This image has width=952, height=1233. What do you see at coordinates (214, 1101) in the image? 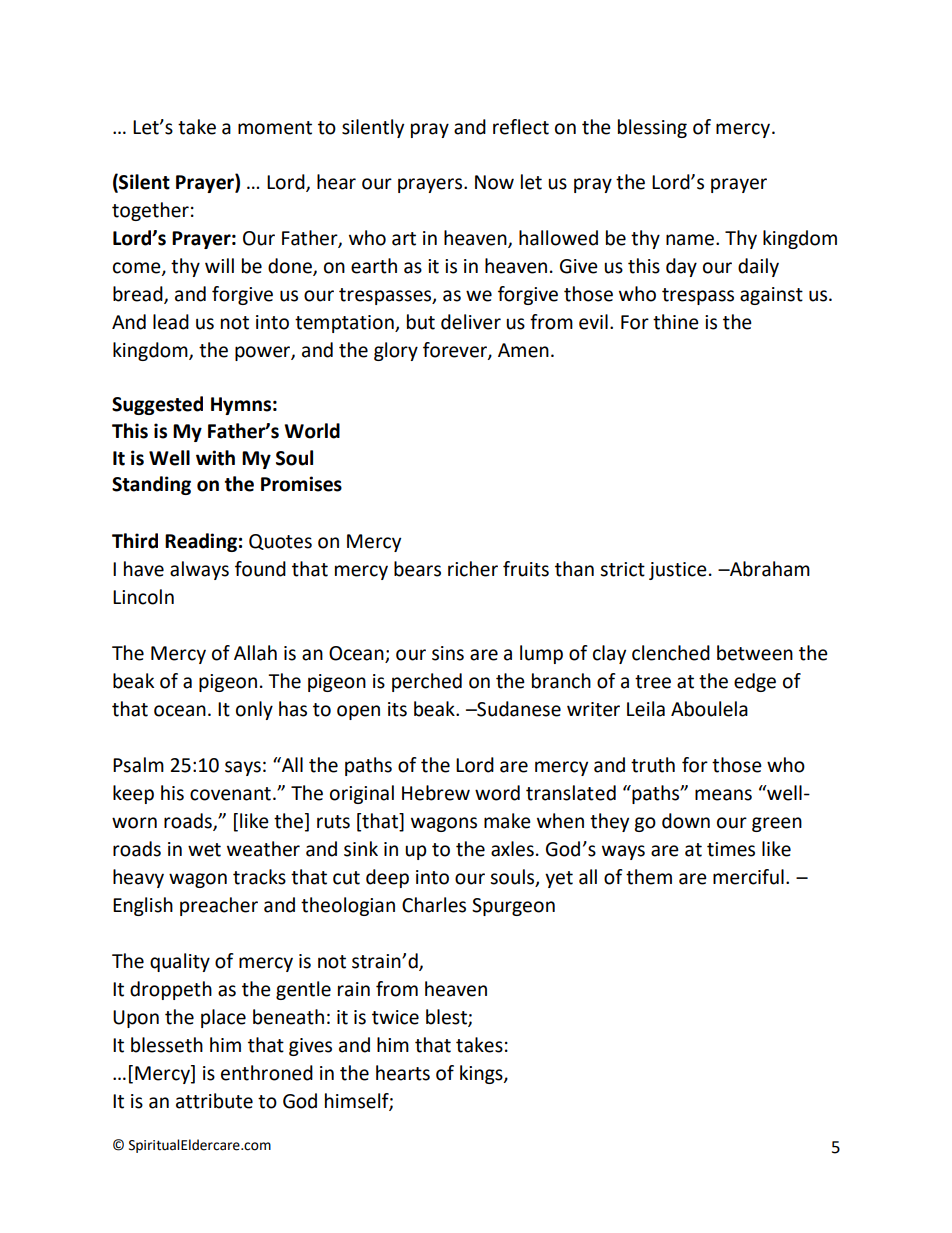
I see `attribute` at bounding box center [214, 1101].
